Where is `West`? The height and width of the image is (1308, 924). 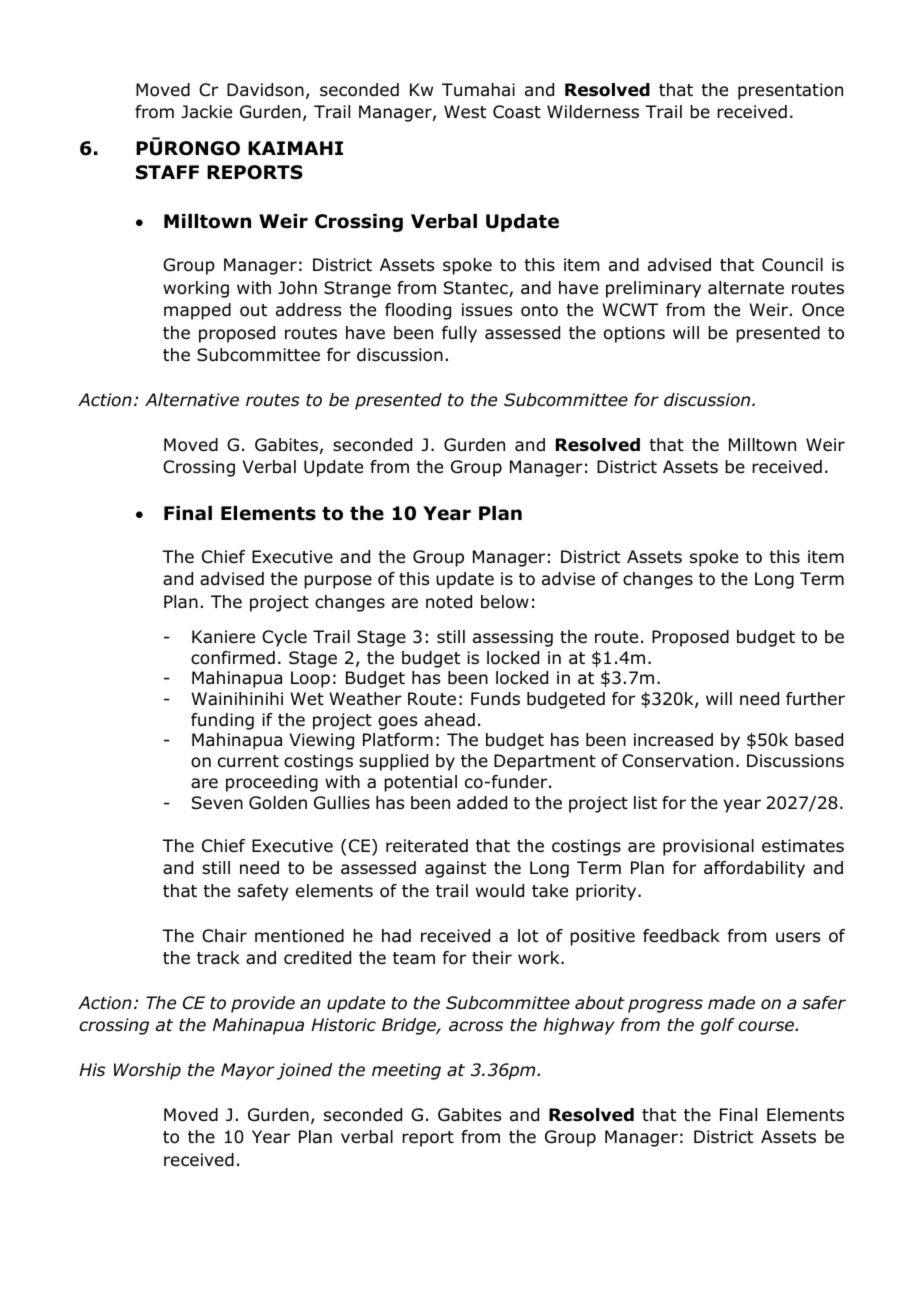
West is located at coordinates (465, 111).
